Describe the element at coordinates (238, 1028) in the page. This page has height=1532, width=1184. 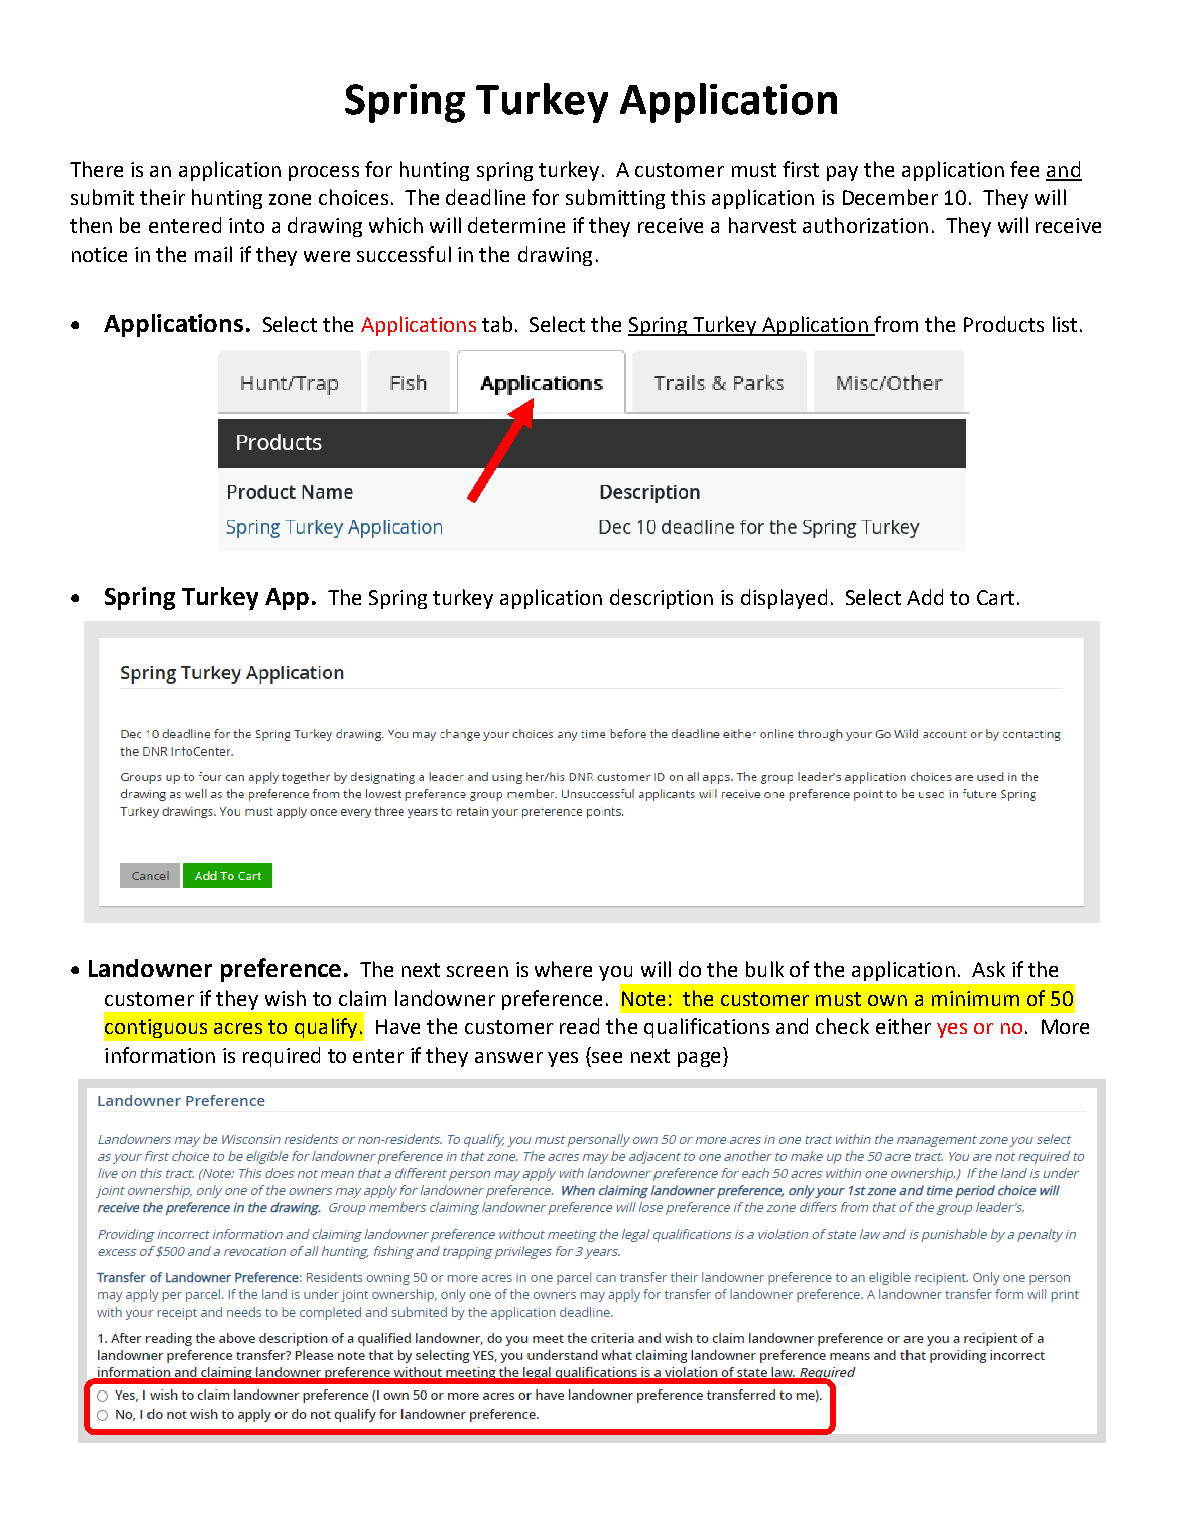
I see `acres` at that location.
